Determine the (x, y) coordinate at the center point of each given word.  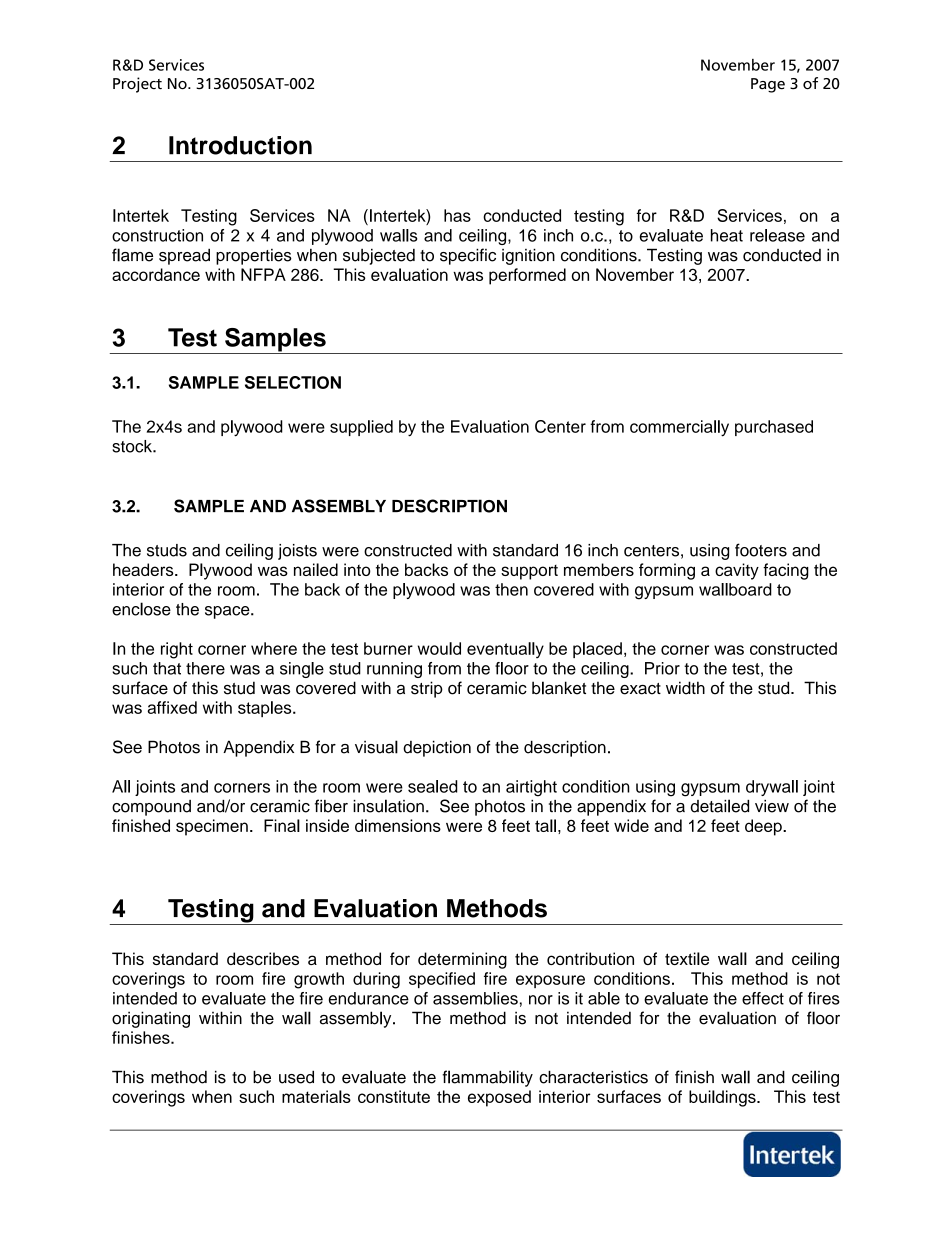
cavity (737, 571)
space (228, 612)
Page (768, 85)
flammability (487, 1078)
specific (468, 256)
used (296, 1077)
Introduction (240, 145)
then (511, 589)
